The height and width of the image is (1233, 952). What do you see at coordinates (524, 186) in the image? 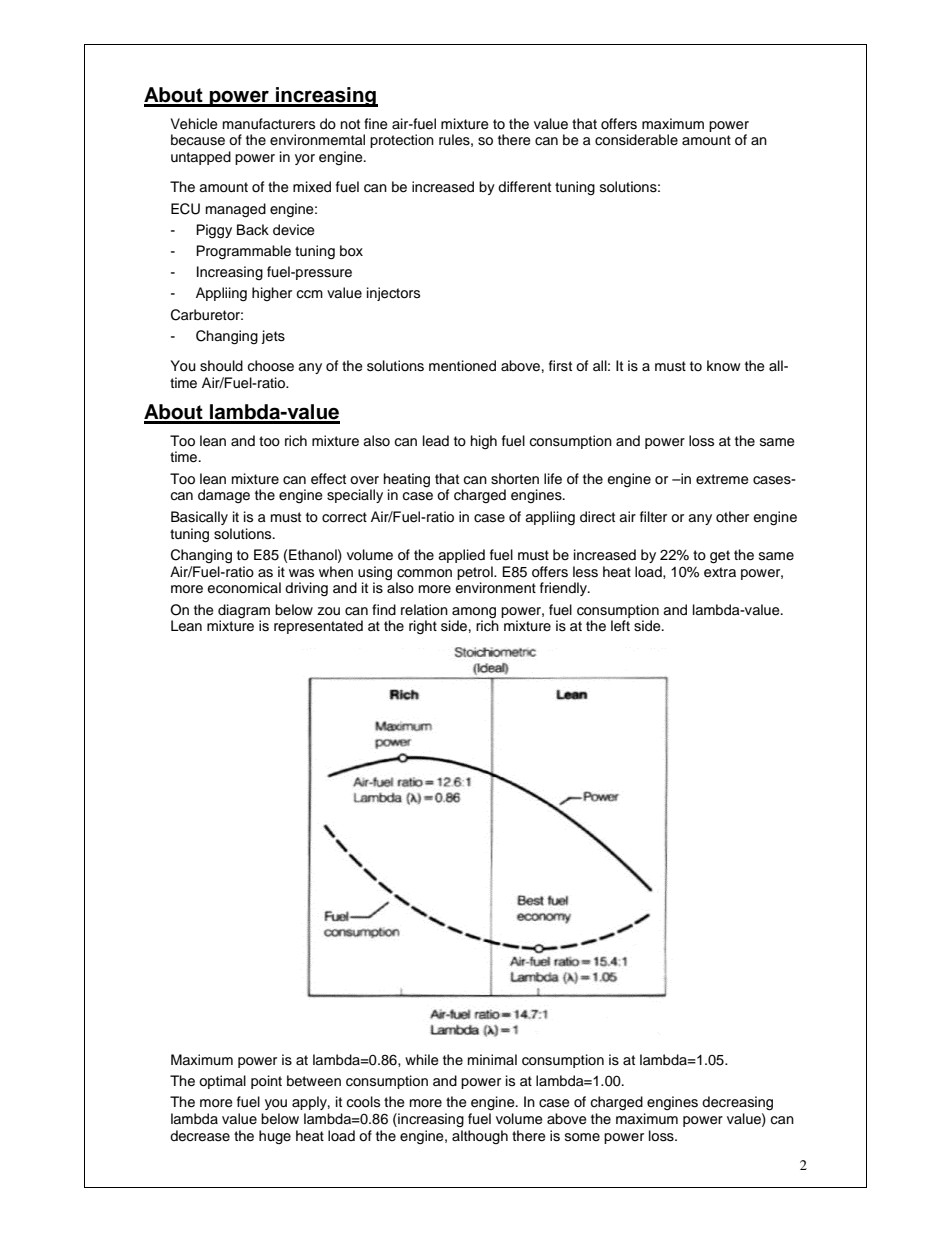
I see `different` at bounding box center [524, 186].
